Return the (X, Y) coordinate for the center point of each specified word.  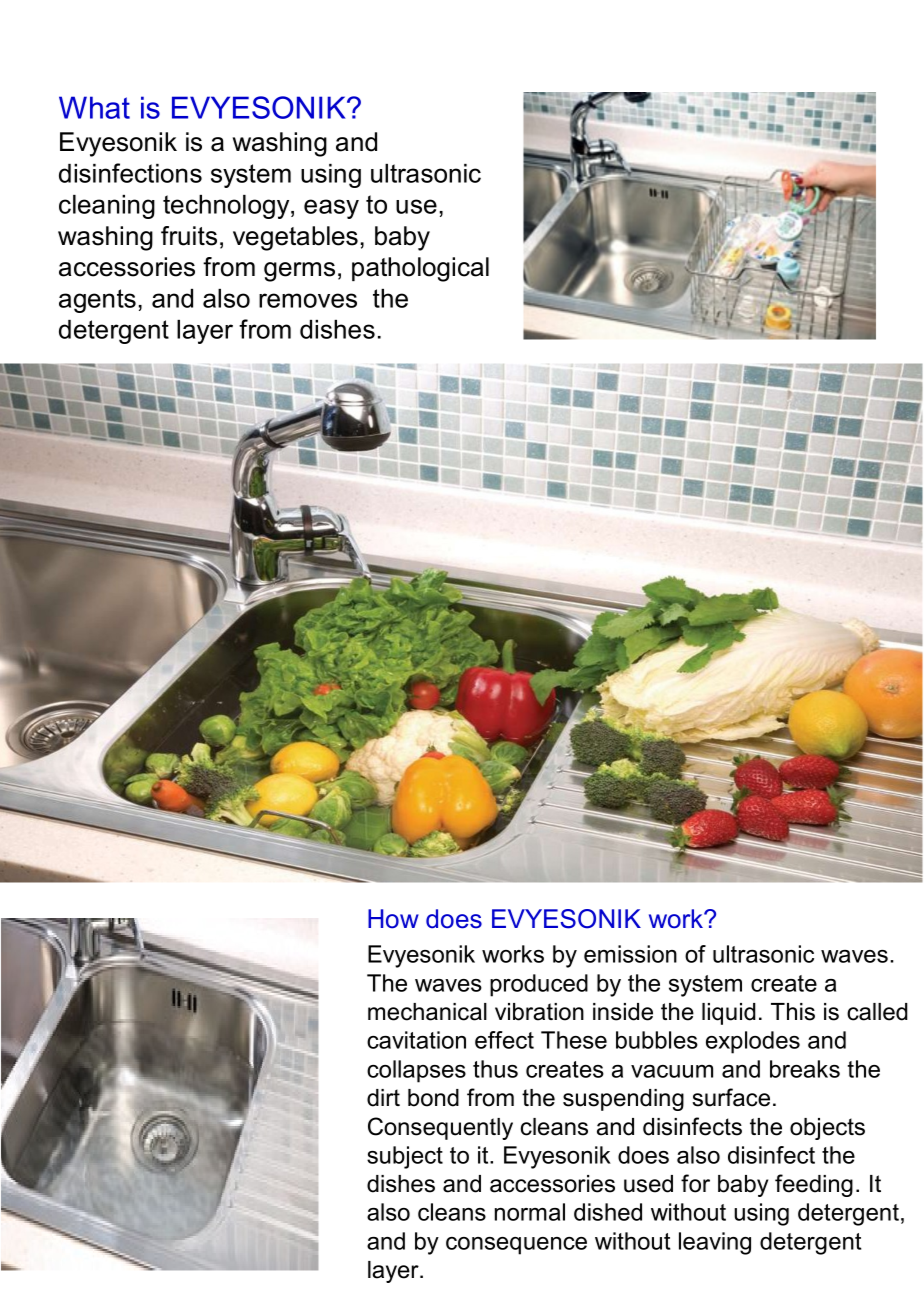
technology (227, 207)
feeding (814, 1185)
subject (405, 1157)
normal (530, 1212)
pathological (420, 269)
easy (331, 209)
